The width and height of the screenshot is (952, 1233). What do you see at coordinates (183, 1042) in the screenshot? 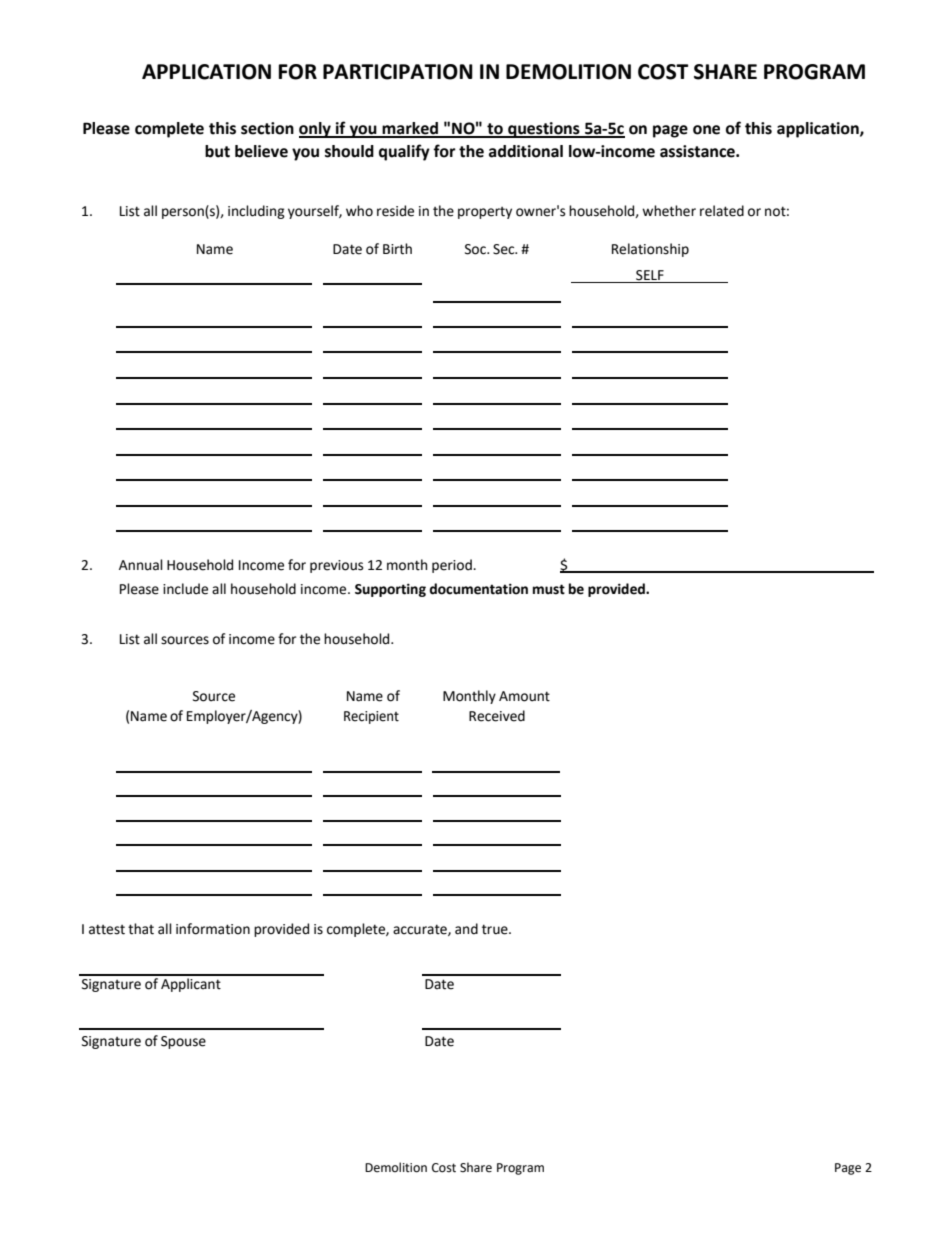
I see `Spouse` at bounding box center [183, 1042].
